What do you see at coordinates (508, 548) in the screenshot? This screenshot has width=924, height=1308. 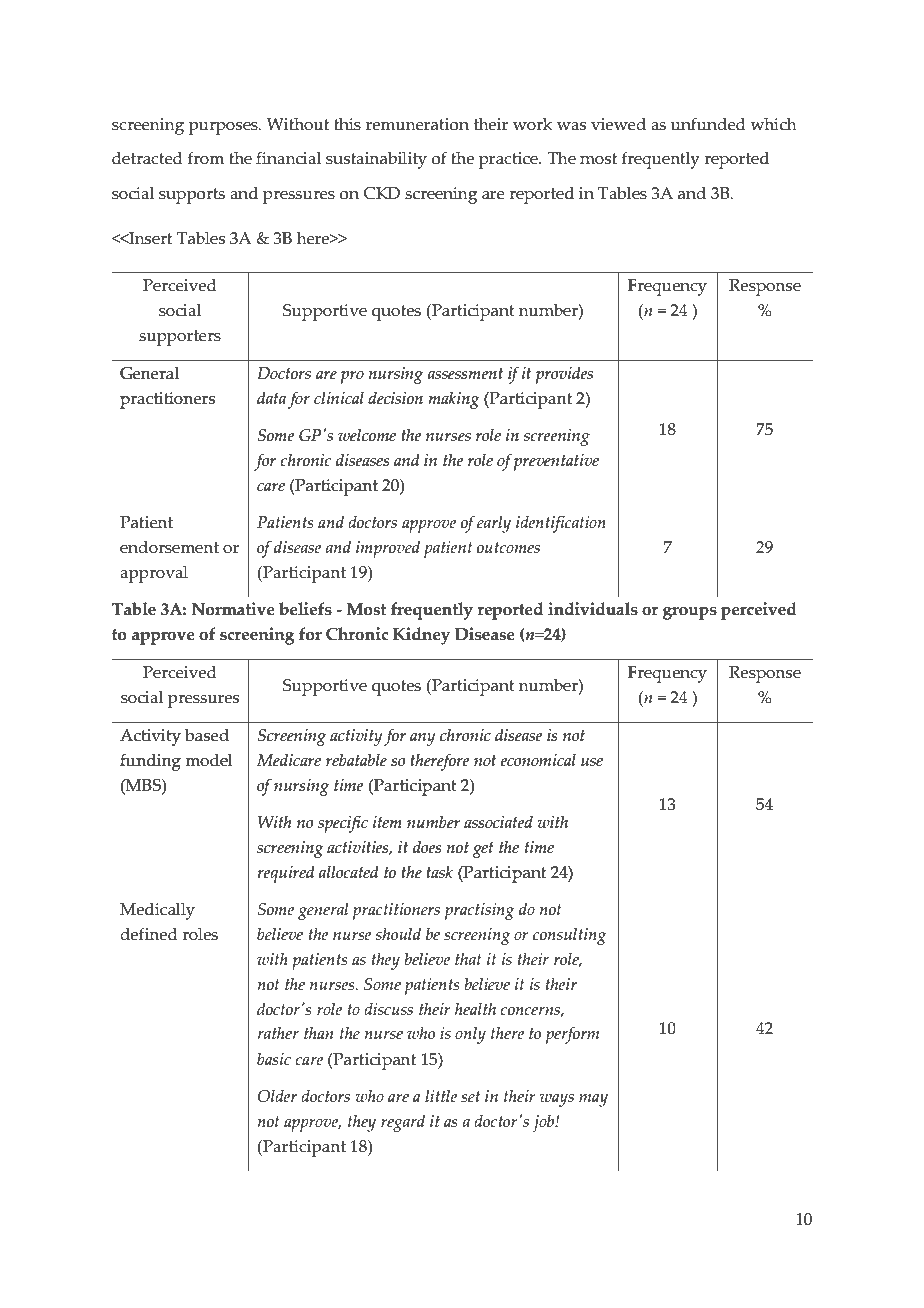 I see `outcomes` at bounding box center [508, 548].
